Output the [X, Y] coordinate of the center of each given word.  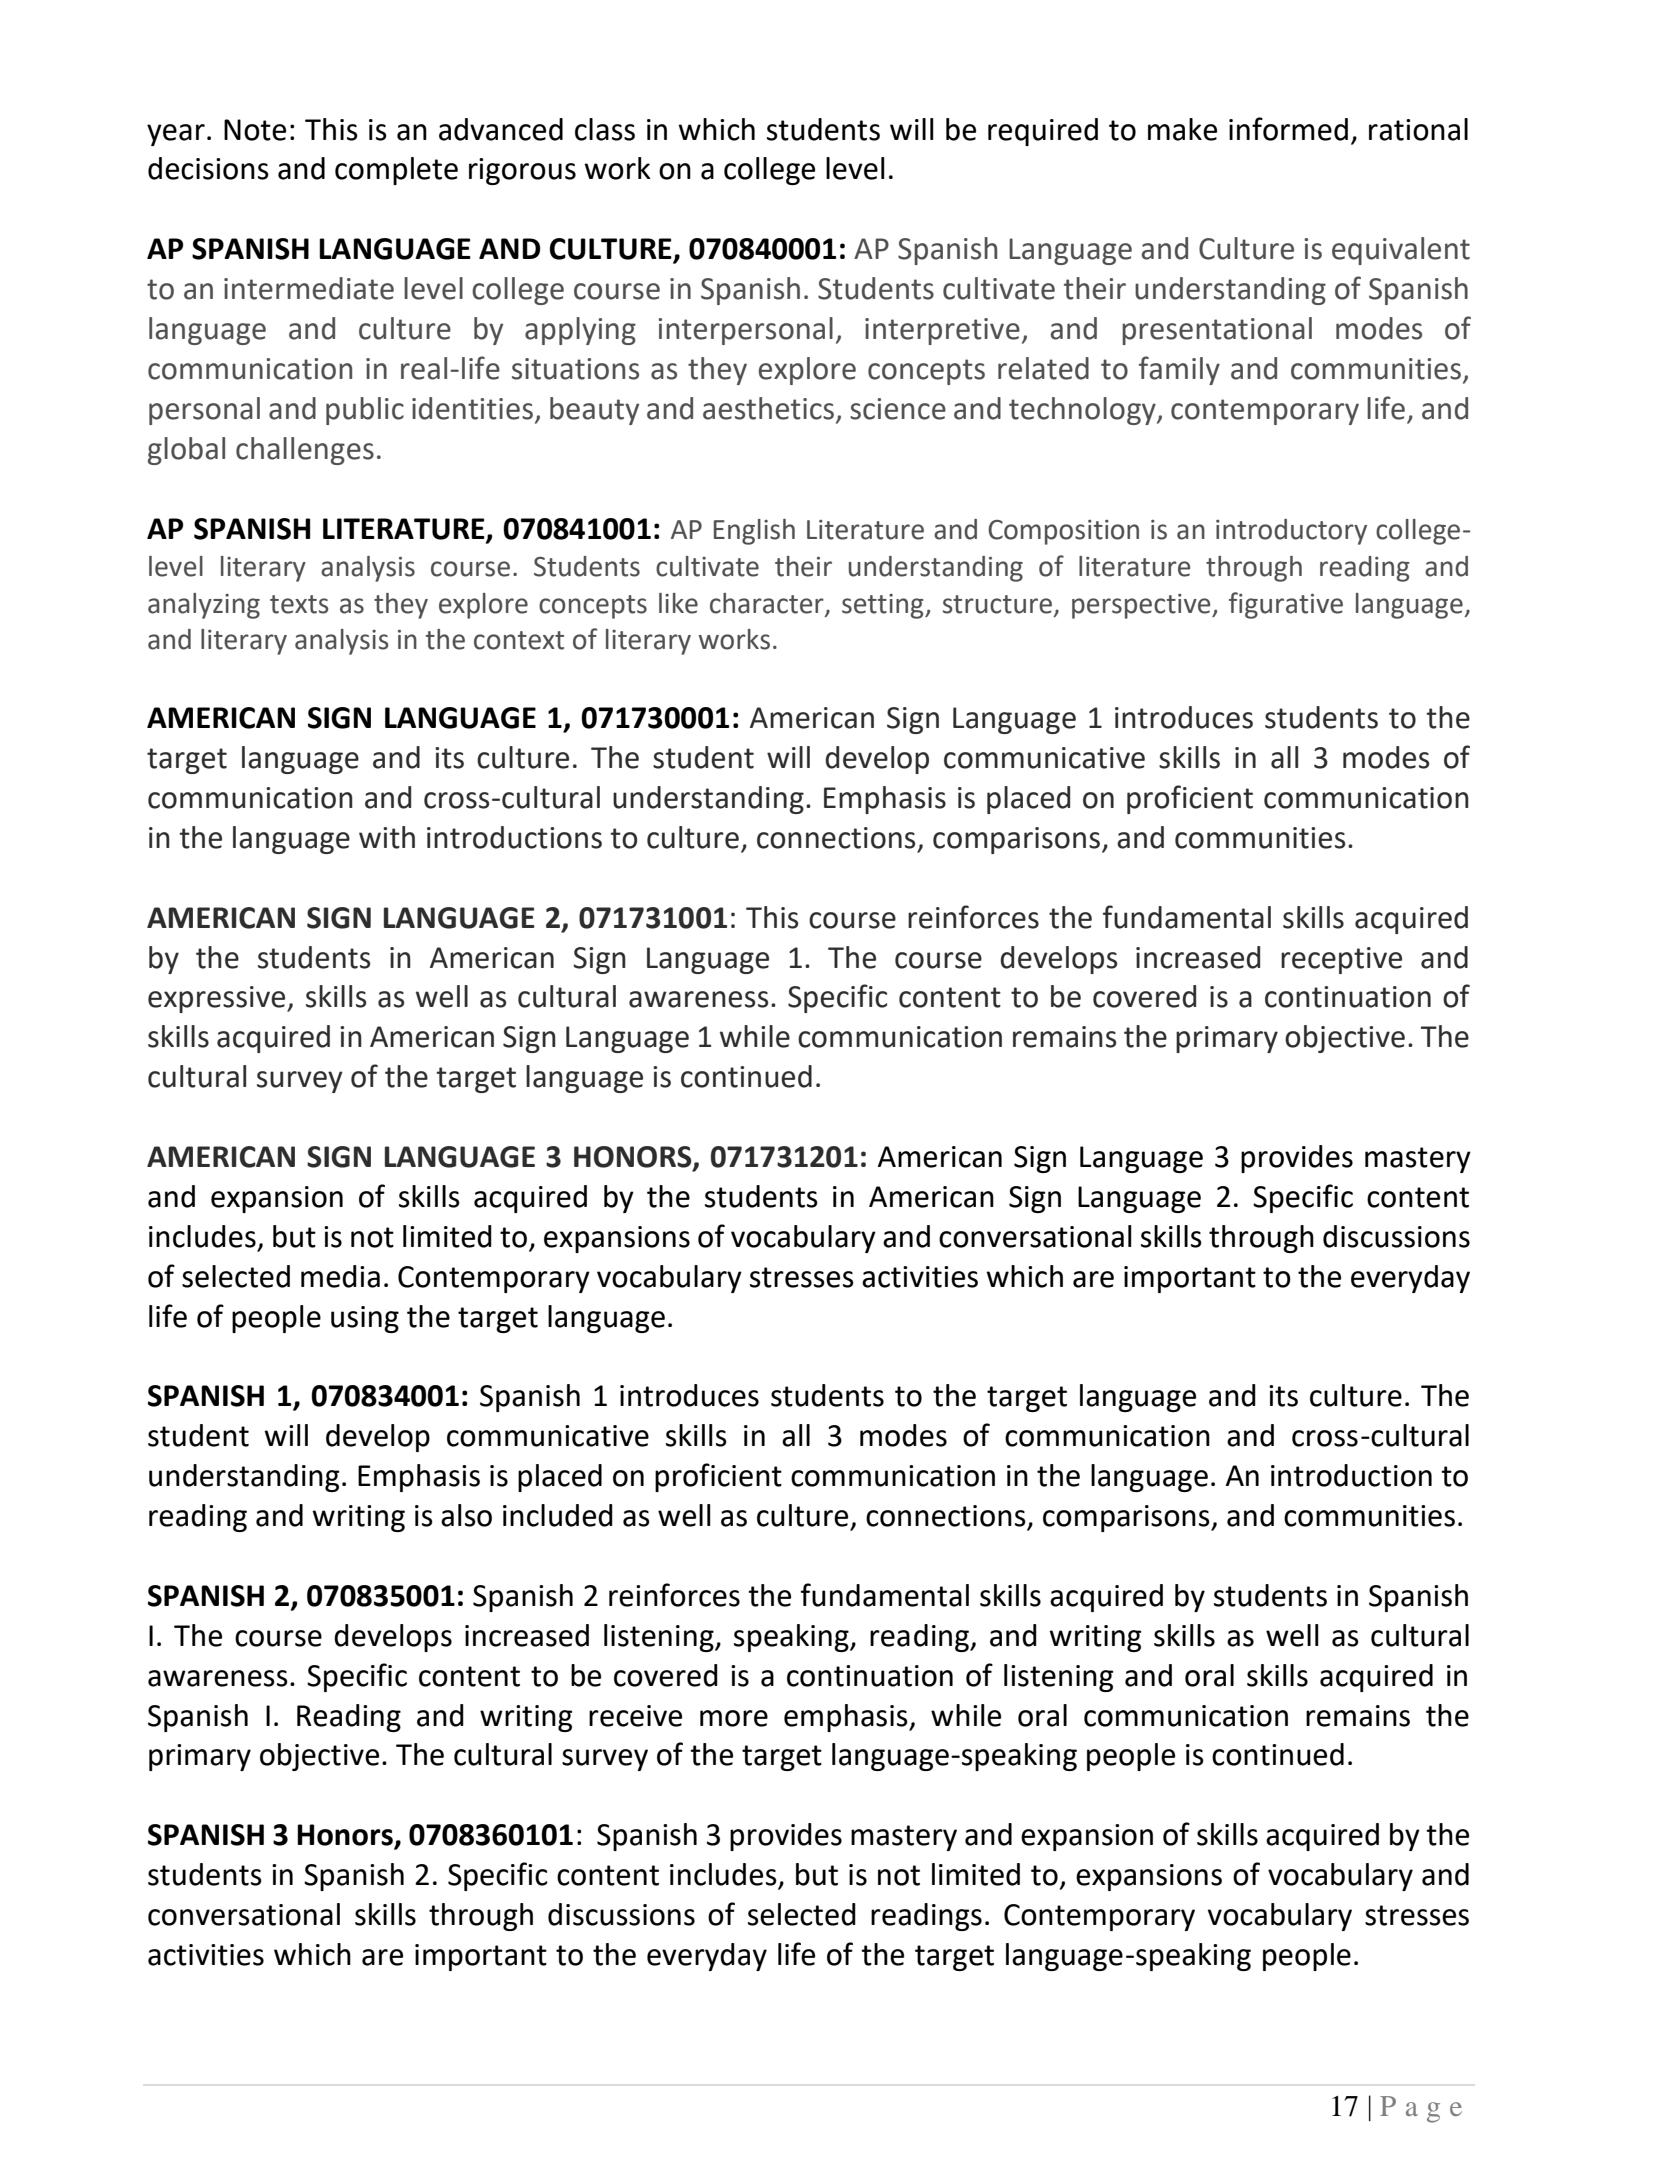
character [768, 604]
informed [1288, 129]
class [605, 129]
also [466, 1515]
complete [396, 171]
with [387, 837]
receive [635, 1716]
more [734, 1718]
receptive [1341, 960]
